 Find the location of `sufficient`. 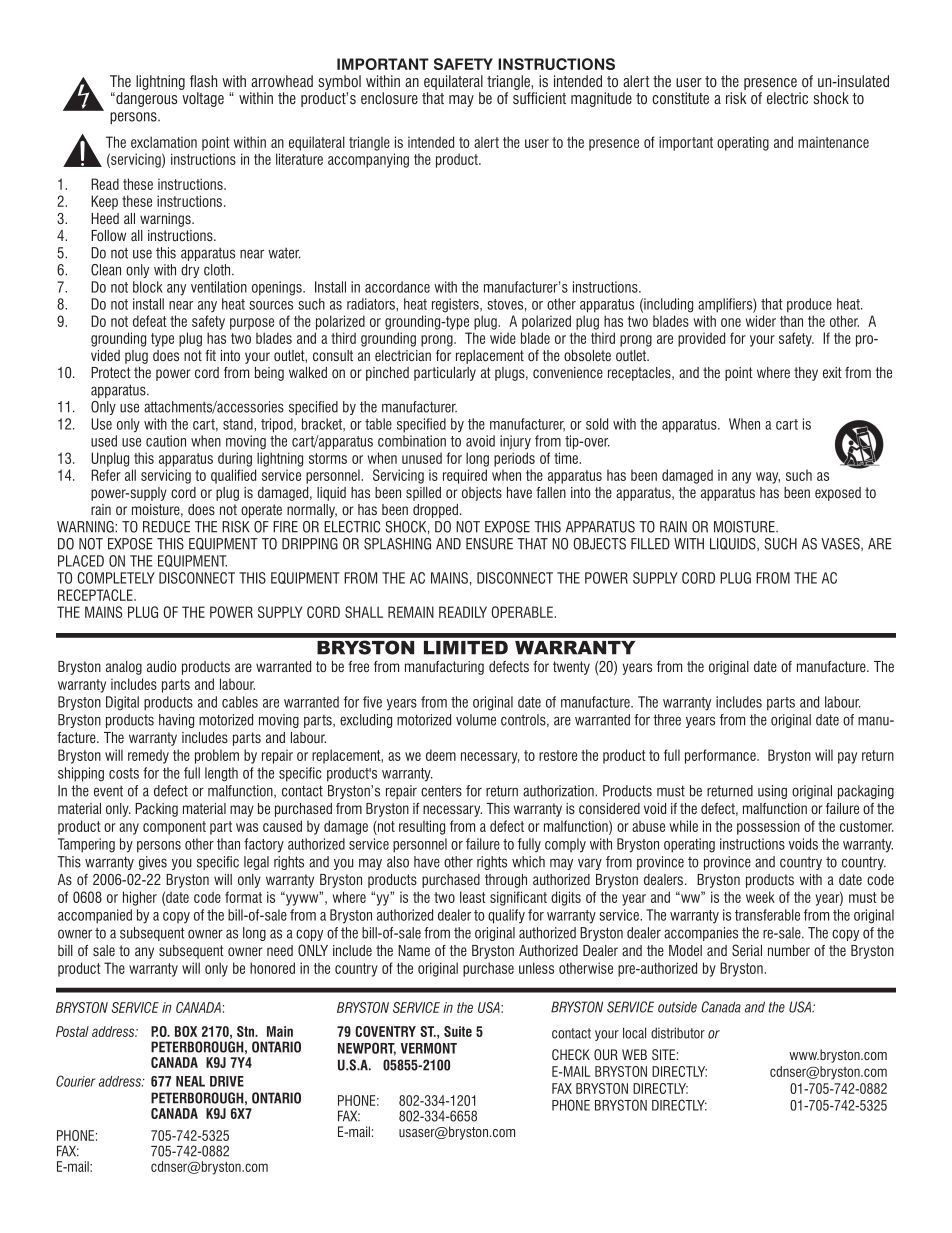

sufficient is located at coordinates (539, 98).
